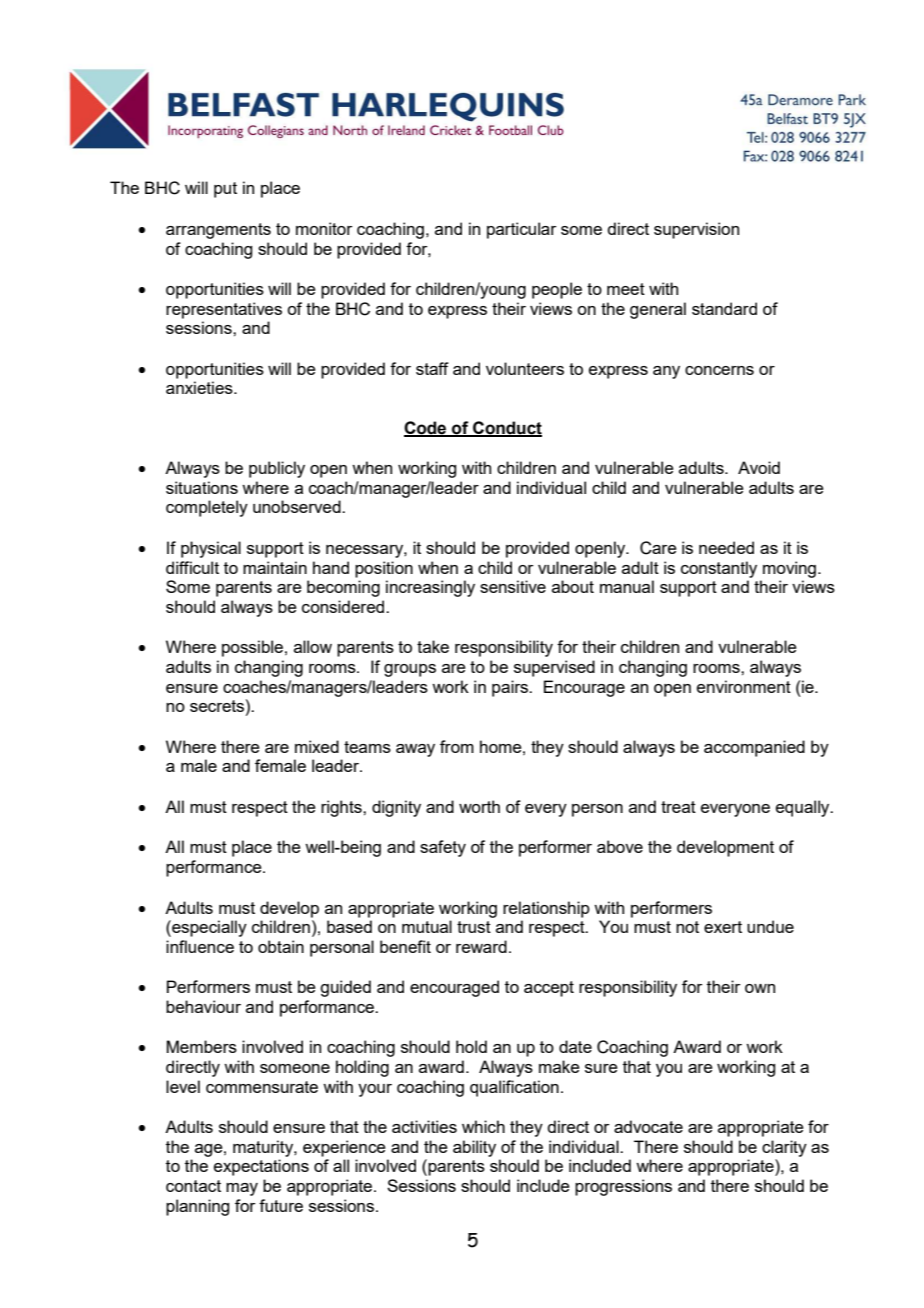 The width and height of the image is (924, 1308). What do you see at coordinates (696, 230) in the image?
I see `supervision` at bounding box center [696, 230].
